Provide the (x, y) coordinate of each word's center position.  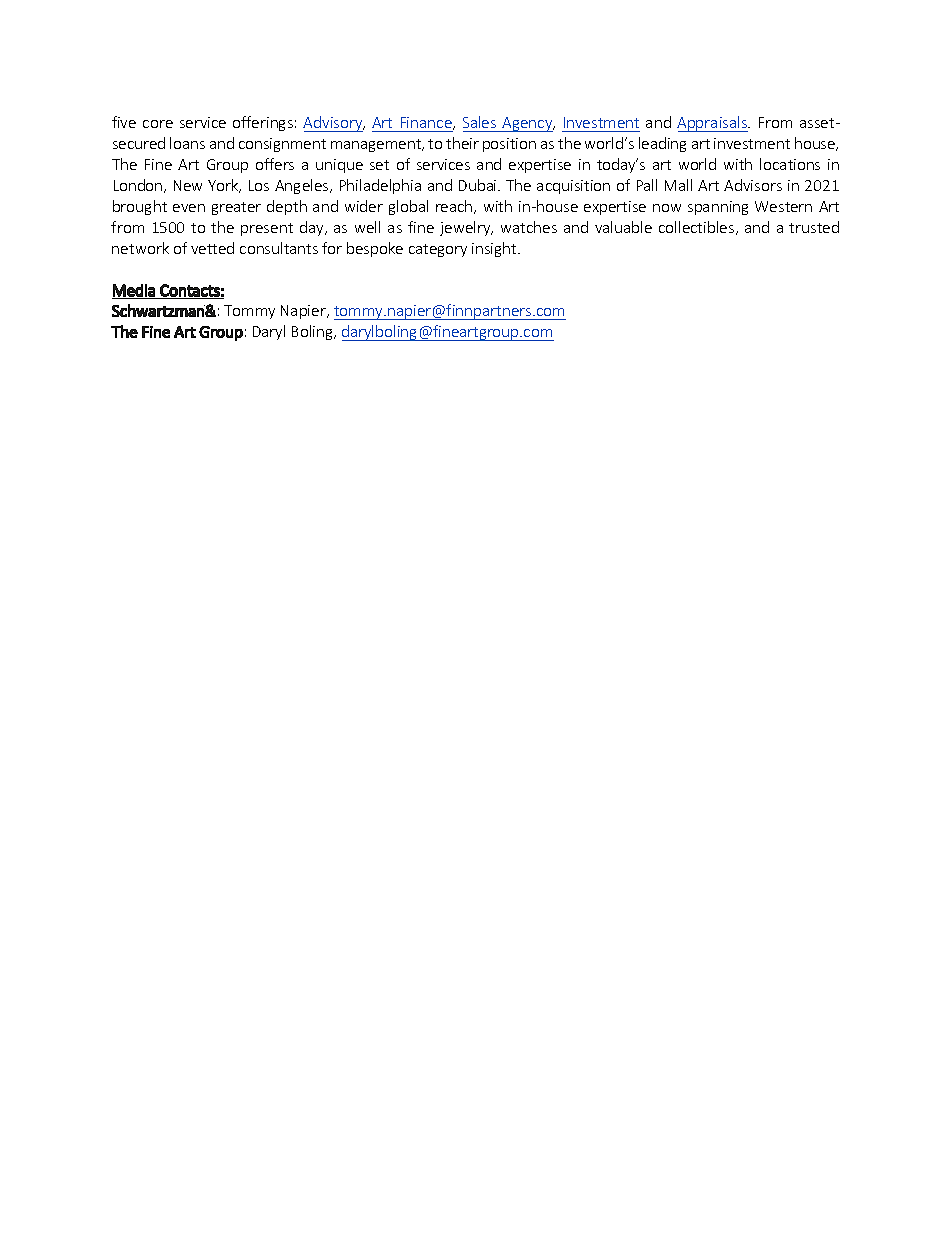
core (158, 124)
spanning (718, 208)
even (189, 208)
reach (455, 207)
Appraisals (713, 124)
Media (134, 291)
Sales (479, 122)
